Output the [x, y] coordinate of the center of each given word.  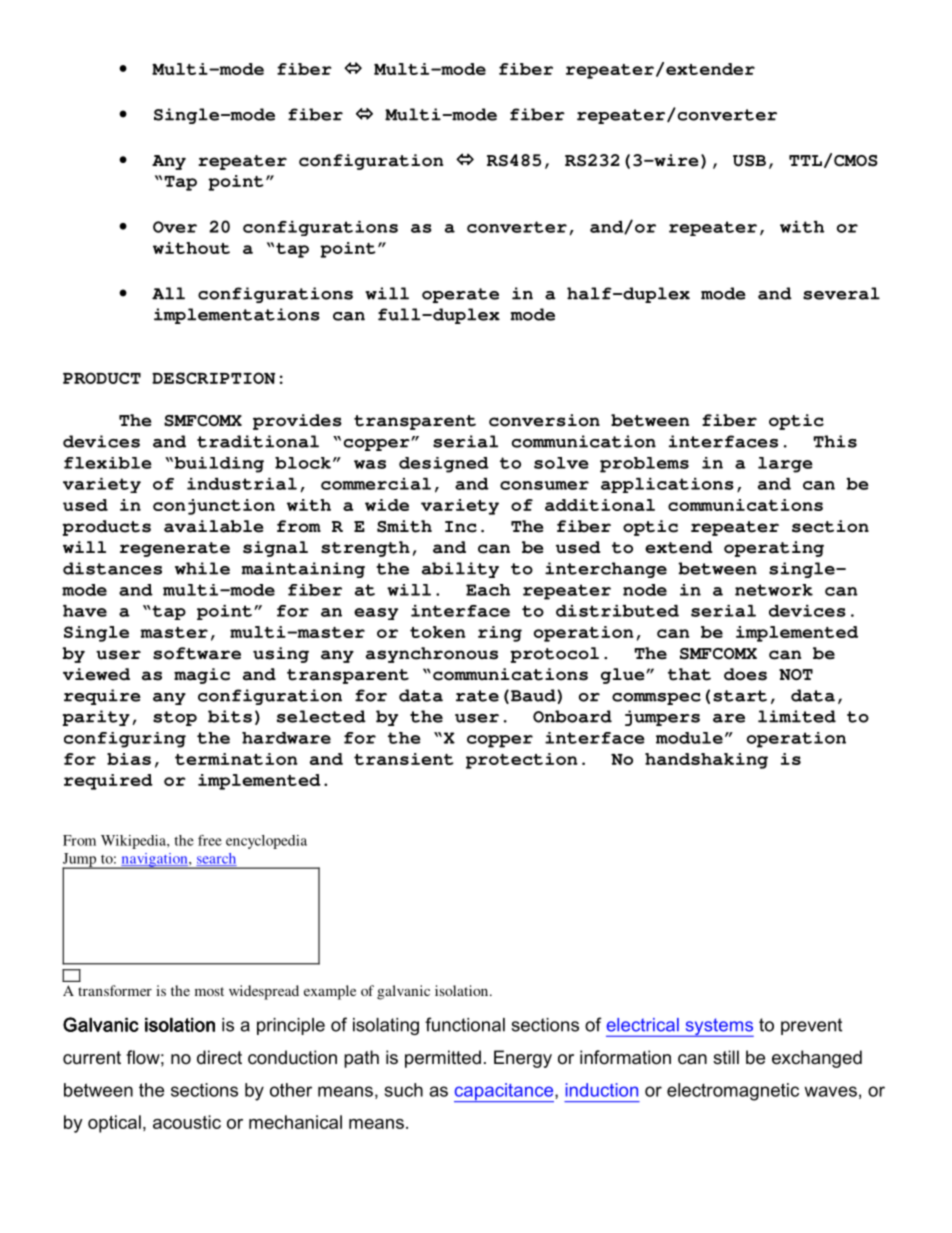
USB [749, 161]
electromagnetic [733, 1092]
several [841, 293]
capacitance [505, 1092]
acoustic [187, 1122]
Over [175, 227]
